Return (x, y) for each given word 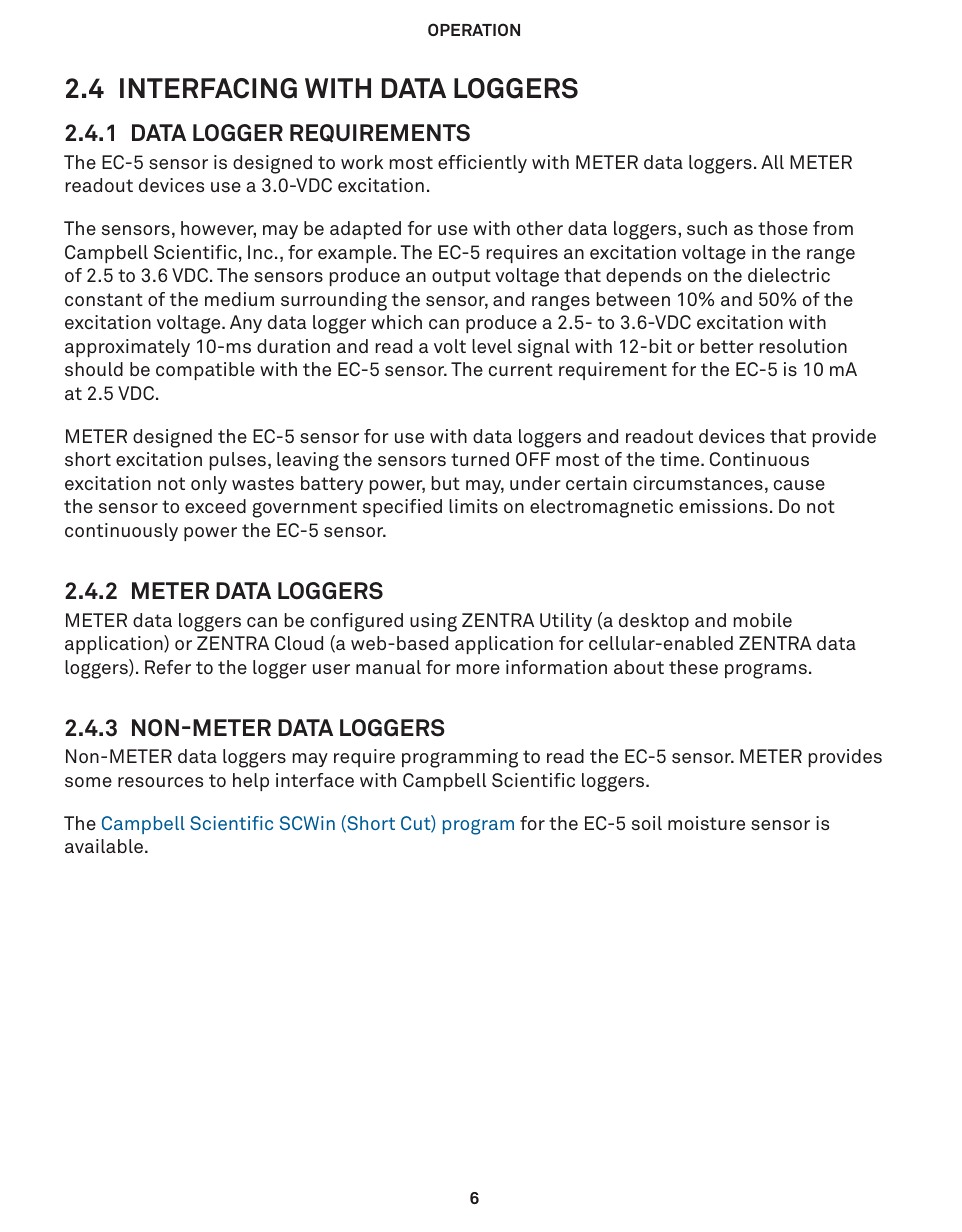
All (772, 162)
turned (480, 459)
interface (315, 780)
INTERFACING (208, 88)
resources (160, 782)
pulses (238, 461)
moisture (706, 823)
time (681, 459)
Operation (474, 29)
